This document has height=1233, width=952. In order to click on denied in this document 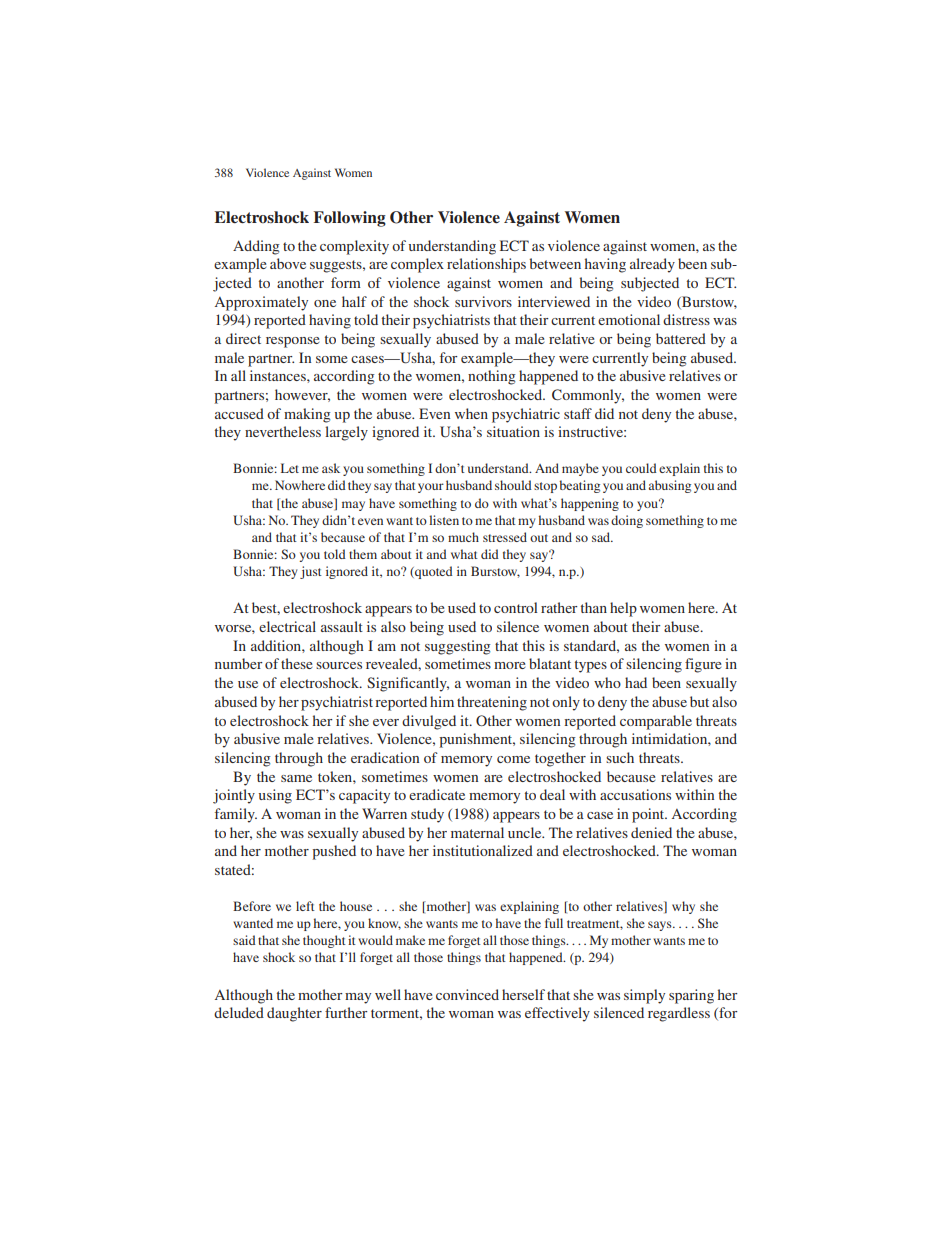, I will do `click(651, 832)`.
